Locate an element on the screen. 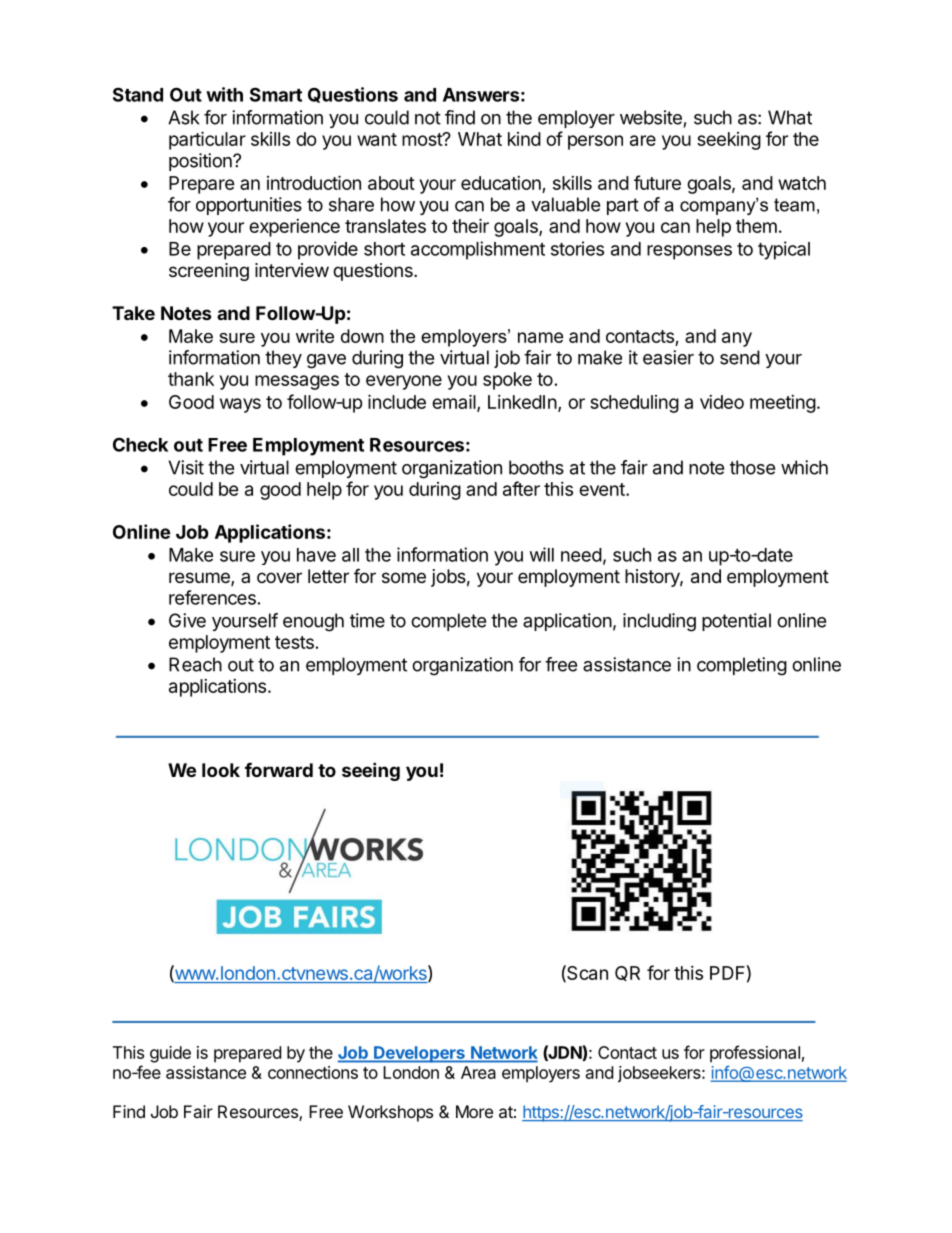 Image resolution: width=952 pixels, height=1233 pixels. Ask is located at coordinates (184, 117).
